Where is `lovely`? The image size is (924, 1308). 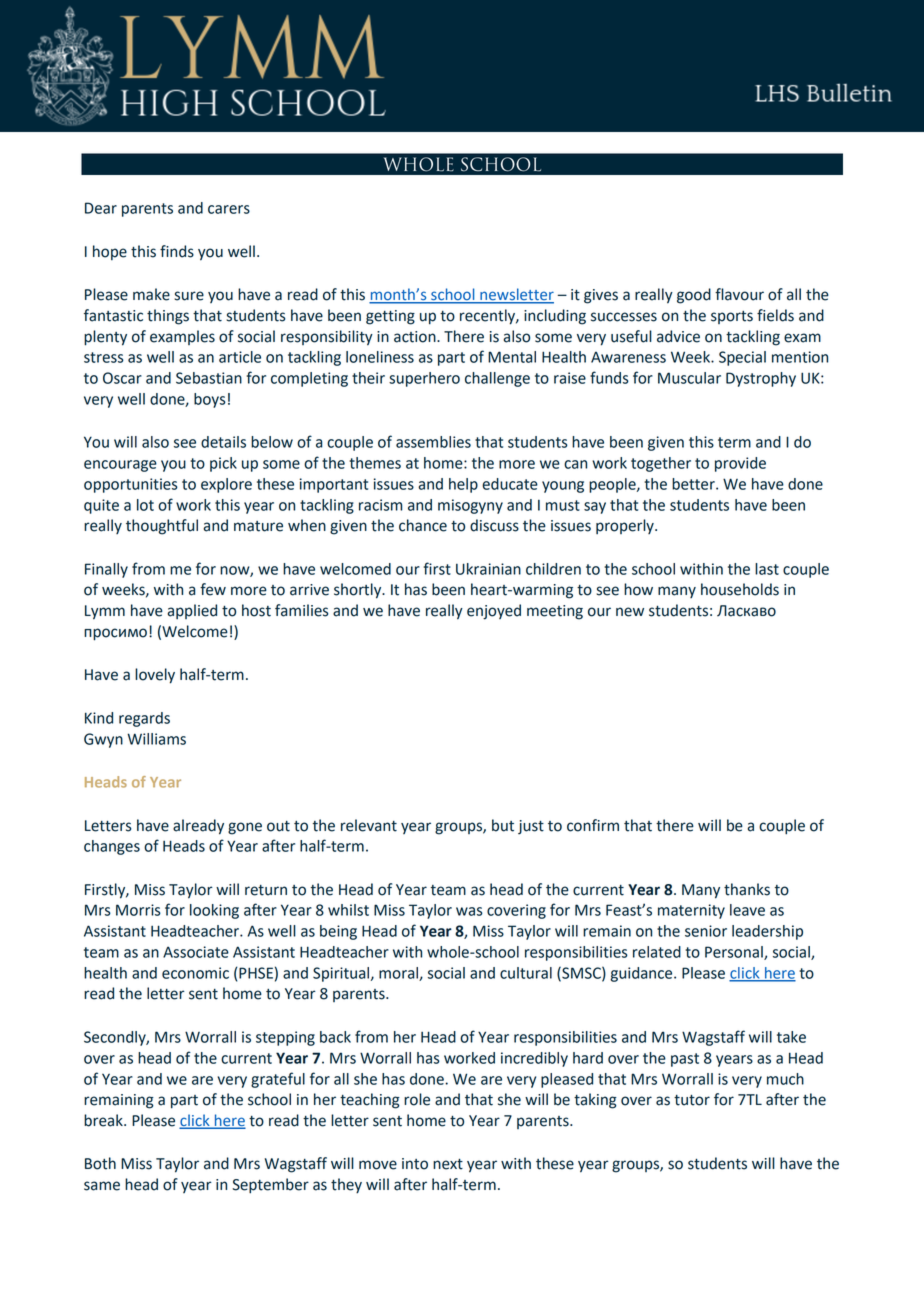
lovely is located at coordinates (155, 676).
